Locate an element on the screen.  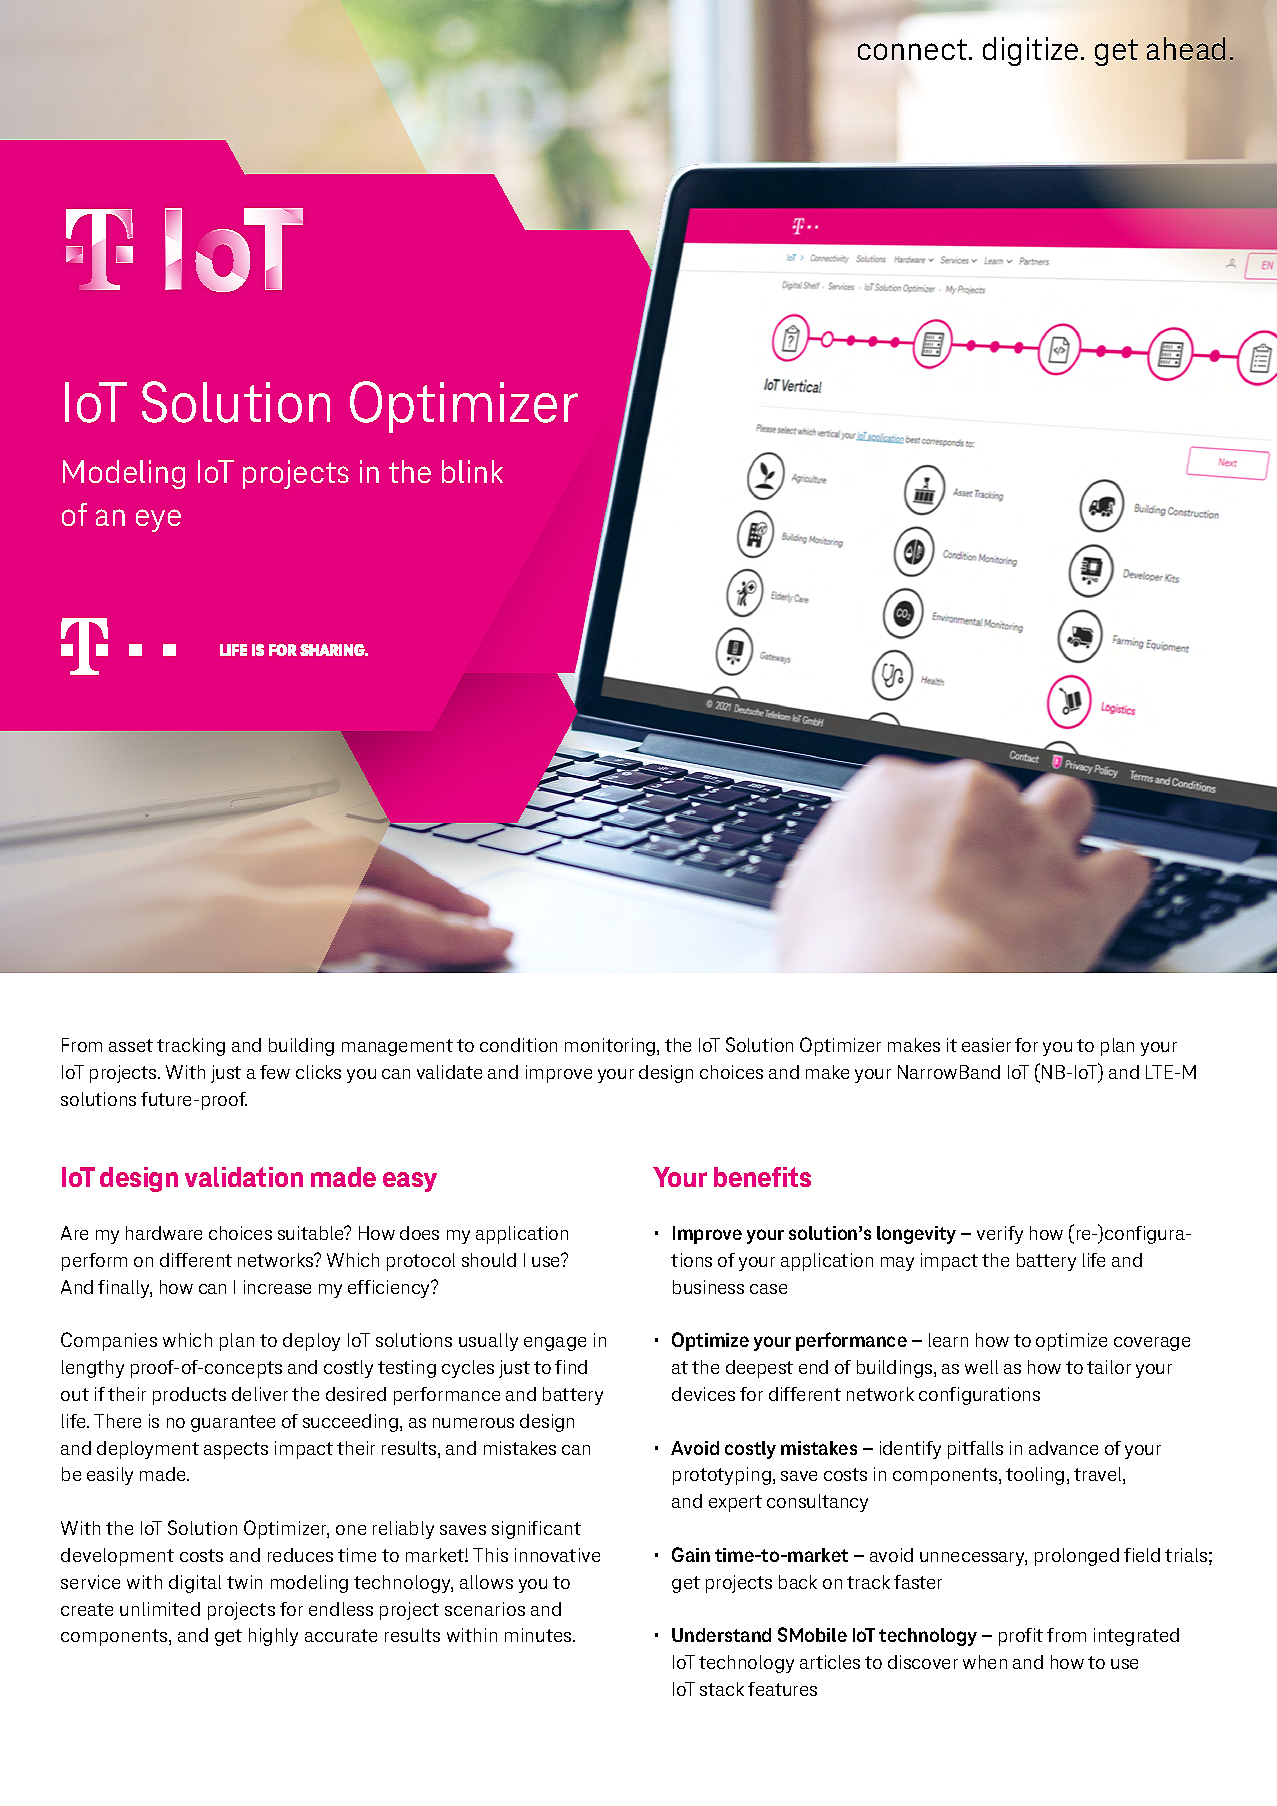
digitize is located at coordinates (1030, 51).
